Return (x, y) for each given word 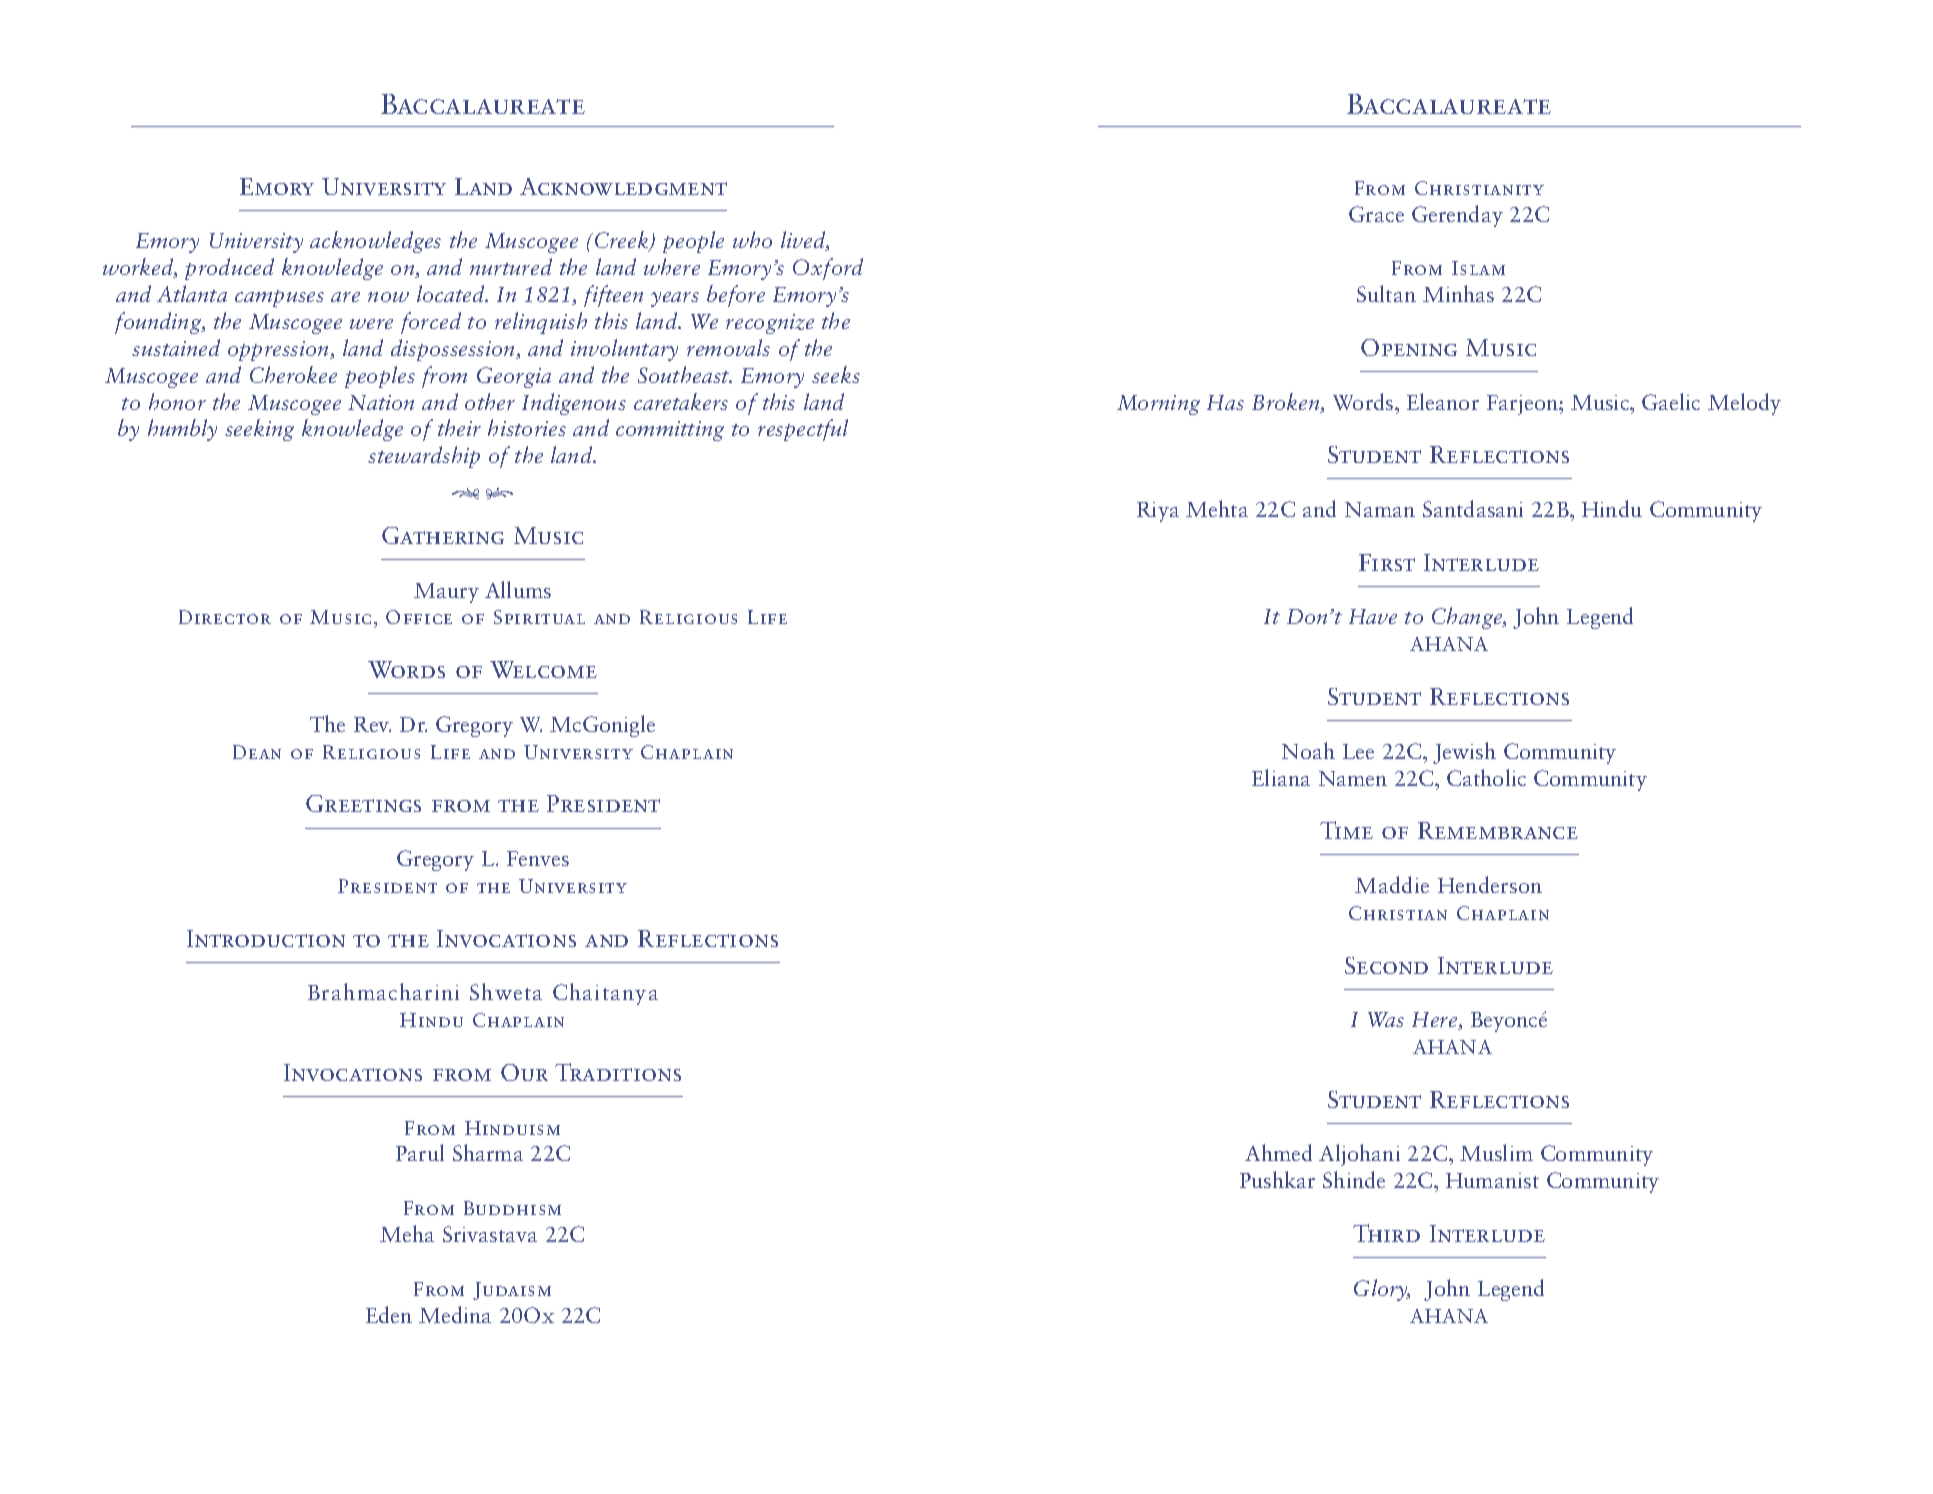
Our (524, 1072)
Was (1386, 1019)
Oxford (828, 269)
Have (1373, 616)
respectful (803, 430)
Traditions (618, 1072)
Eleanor (1443, 401)
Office (419, 617)
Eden (389, 1314)
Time (1346, 830)
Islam (1478, 268)
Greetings (363, 803)
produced (229, 269)
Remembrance (1498, 830)
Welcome (543, 669)
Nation (381, 402)
